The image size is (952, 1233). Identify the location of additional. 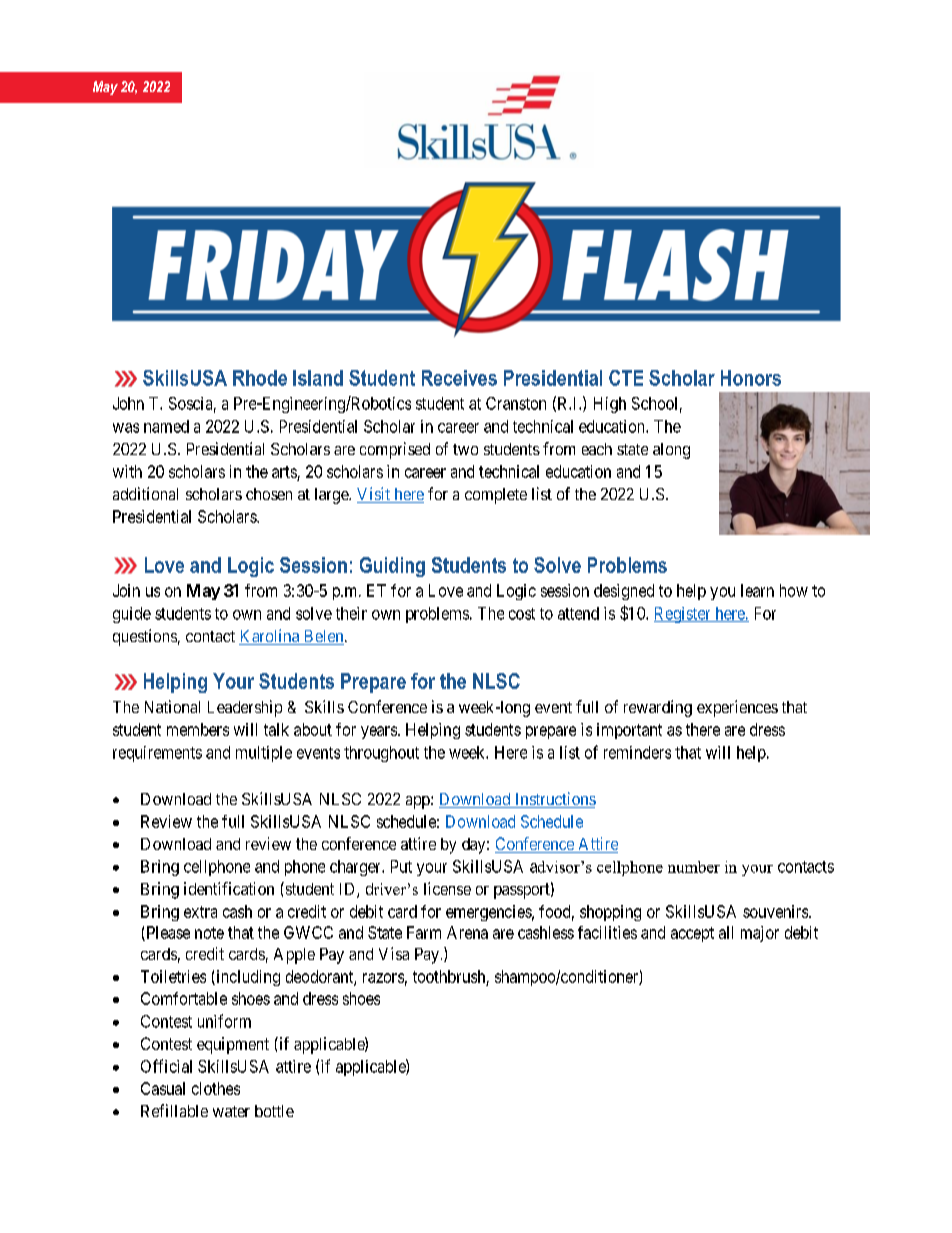
(145, 493).
